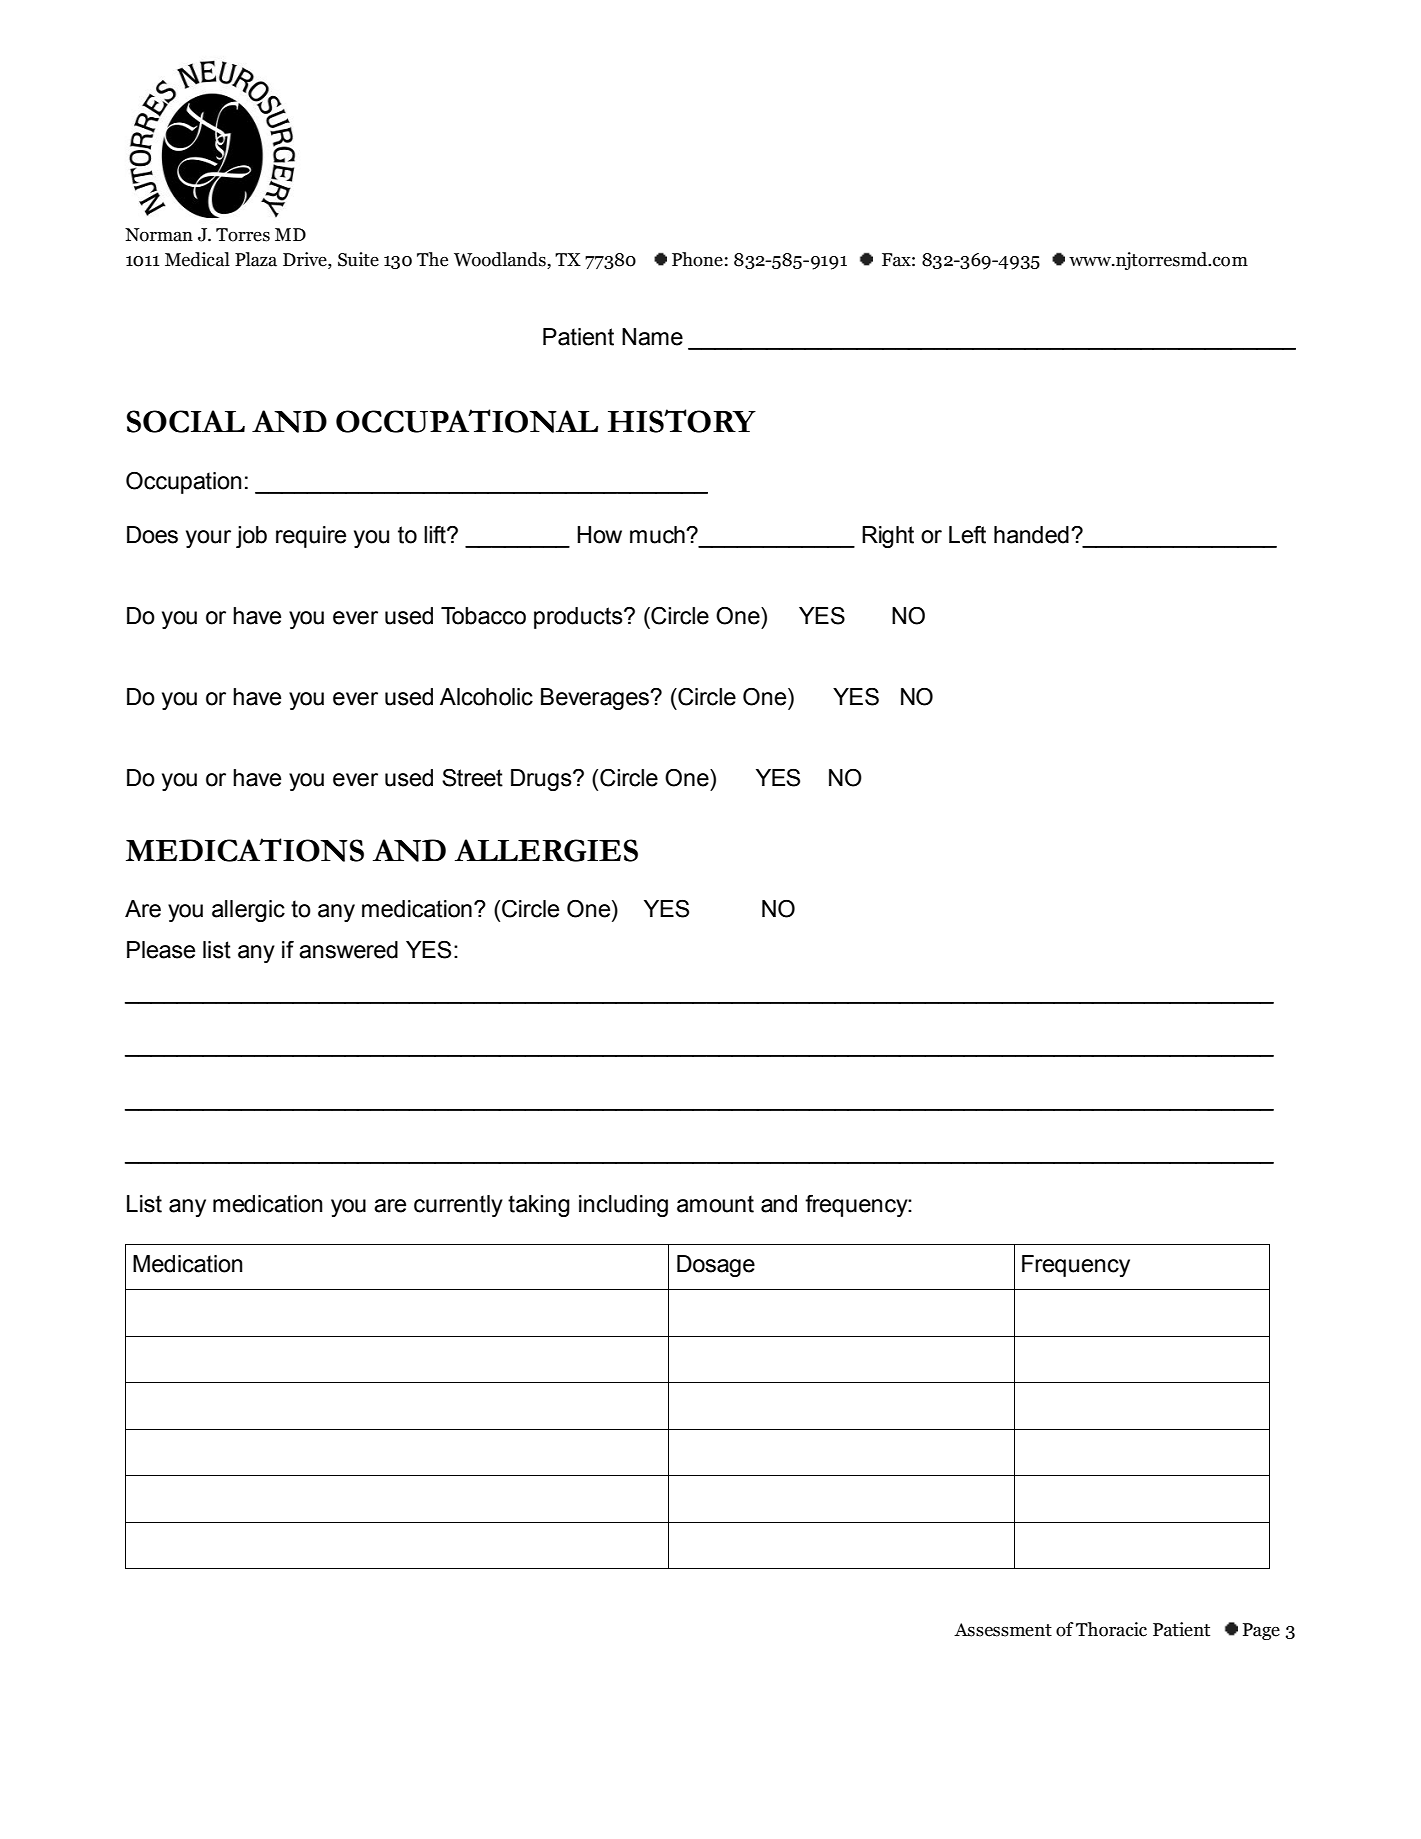  Describe the element at coordinates (256, 259) in the page. I see `Plaza` at that location.
